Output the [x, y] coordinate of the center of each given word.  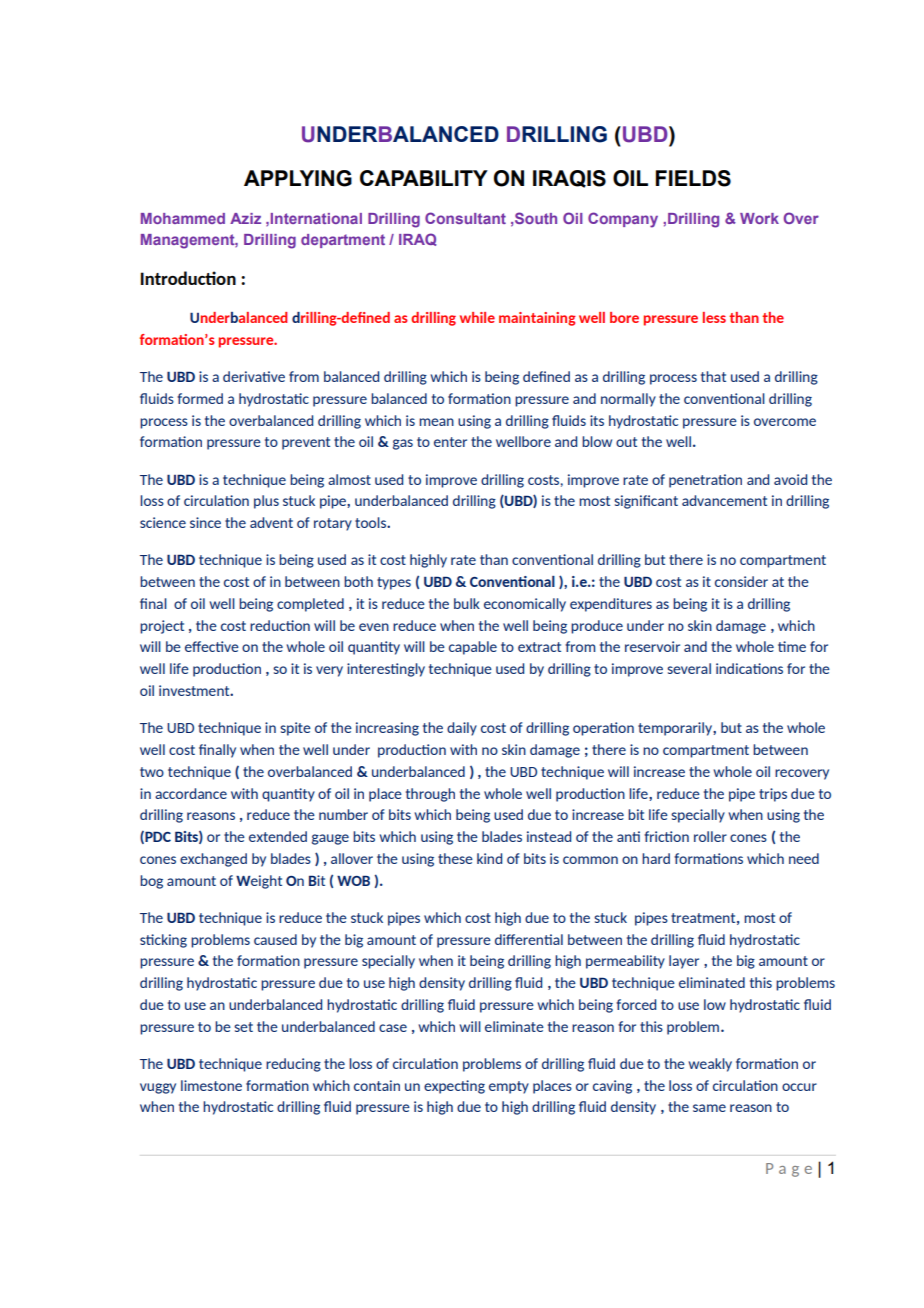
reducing [293, 1065]
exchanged [213, 860]
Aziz [245, 218]
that [713, 376]
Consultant [465, 218]
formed [200, 398]
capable [473, 648]
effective [212, 646]
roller [710, 836]
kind [489, 858]
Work [759, 218]
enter [450, 442]
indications [749, 668]
